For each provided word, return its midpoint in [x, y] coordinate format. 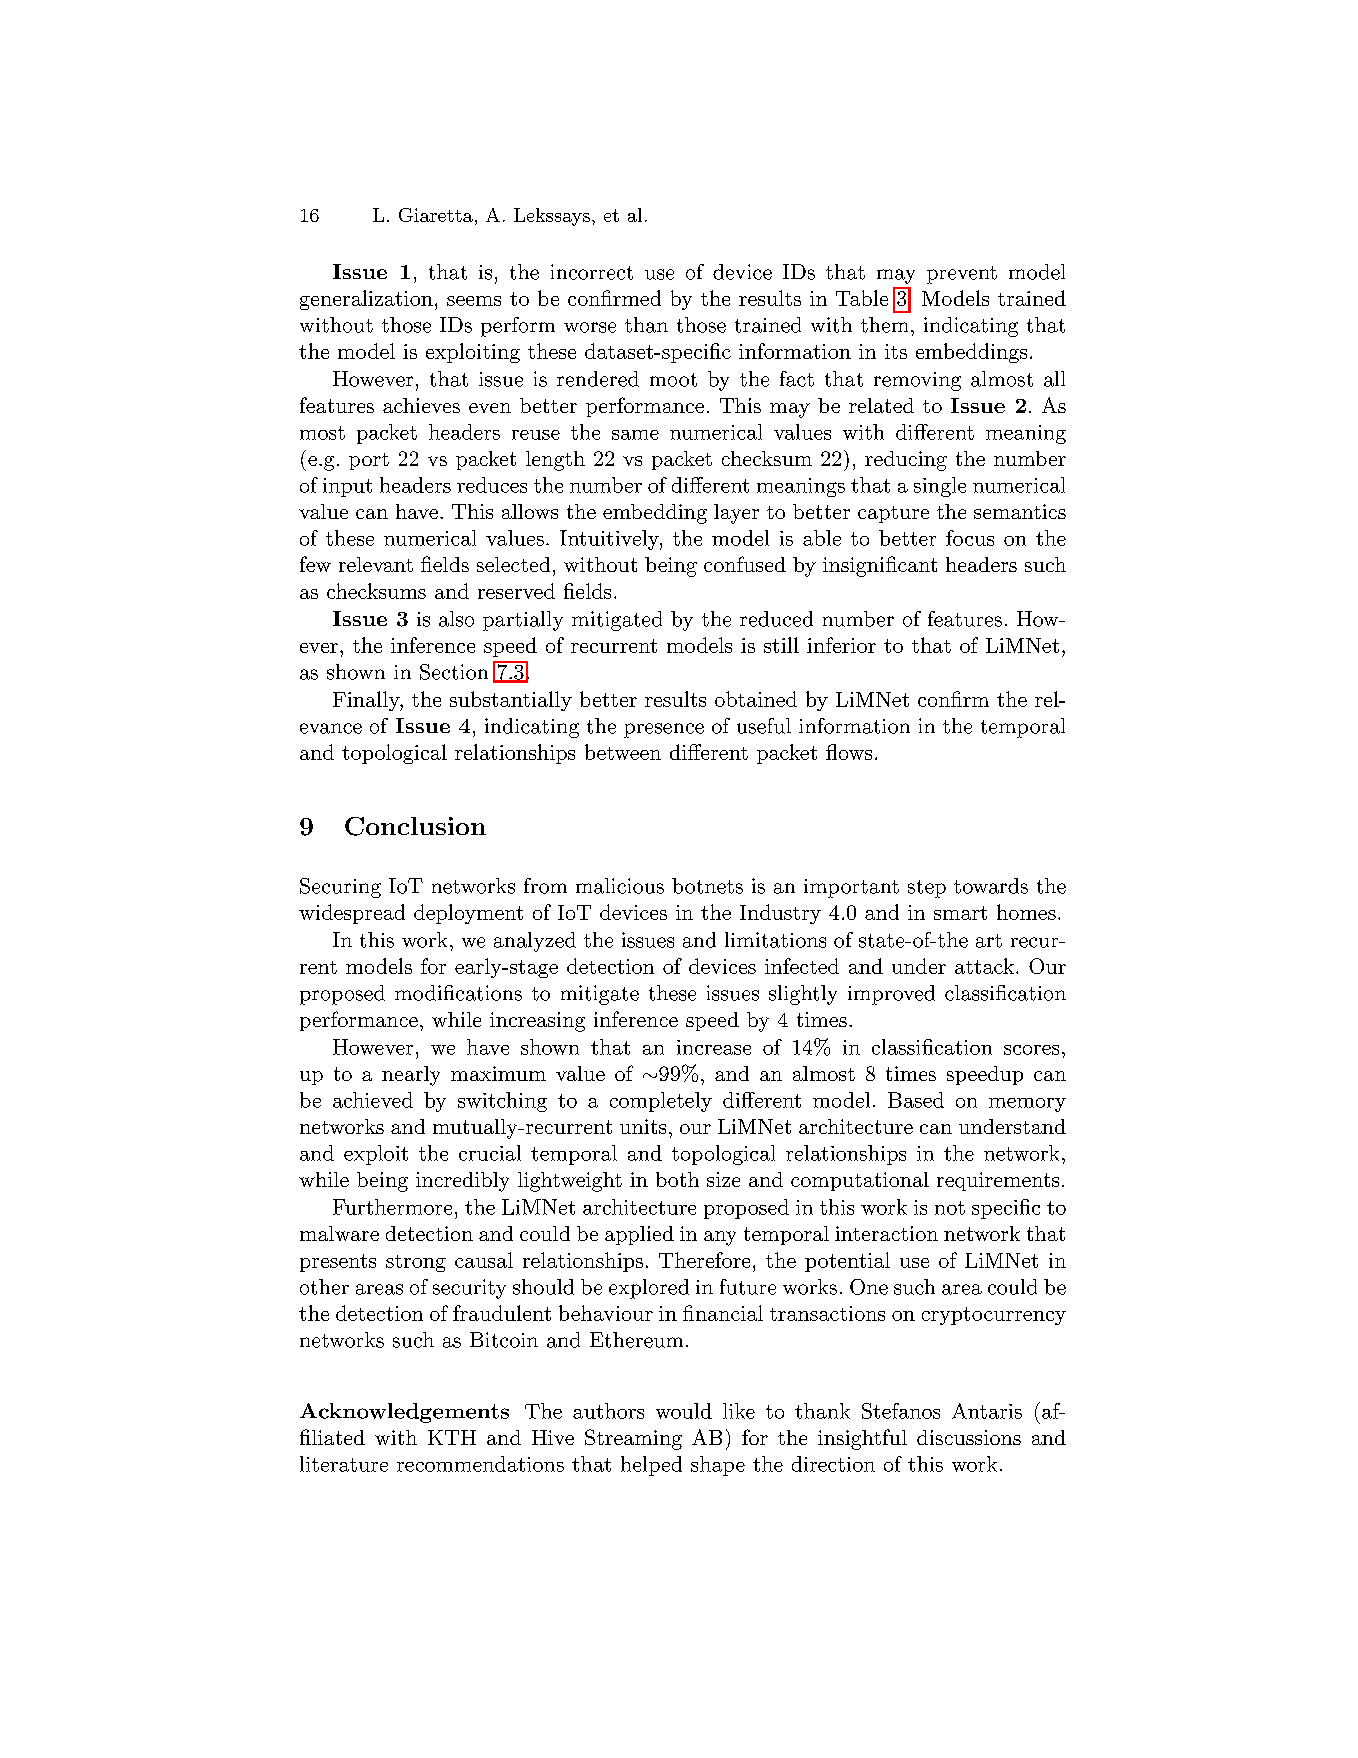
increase [714, 1047]
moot [673, 380]
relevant [376, 564]
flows [849, 752]
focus [970, 538]
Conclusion [415, 826]
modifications [458, 993]
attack [984, 966]
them [884, 325]
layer [736, 514]
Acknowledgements [404, 1413]
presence [664, 730]
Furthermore [392, 1207]
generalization [366, 300]
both [677, 1179]
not [950, 1208]
